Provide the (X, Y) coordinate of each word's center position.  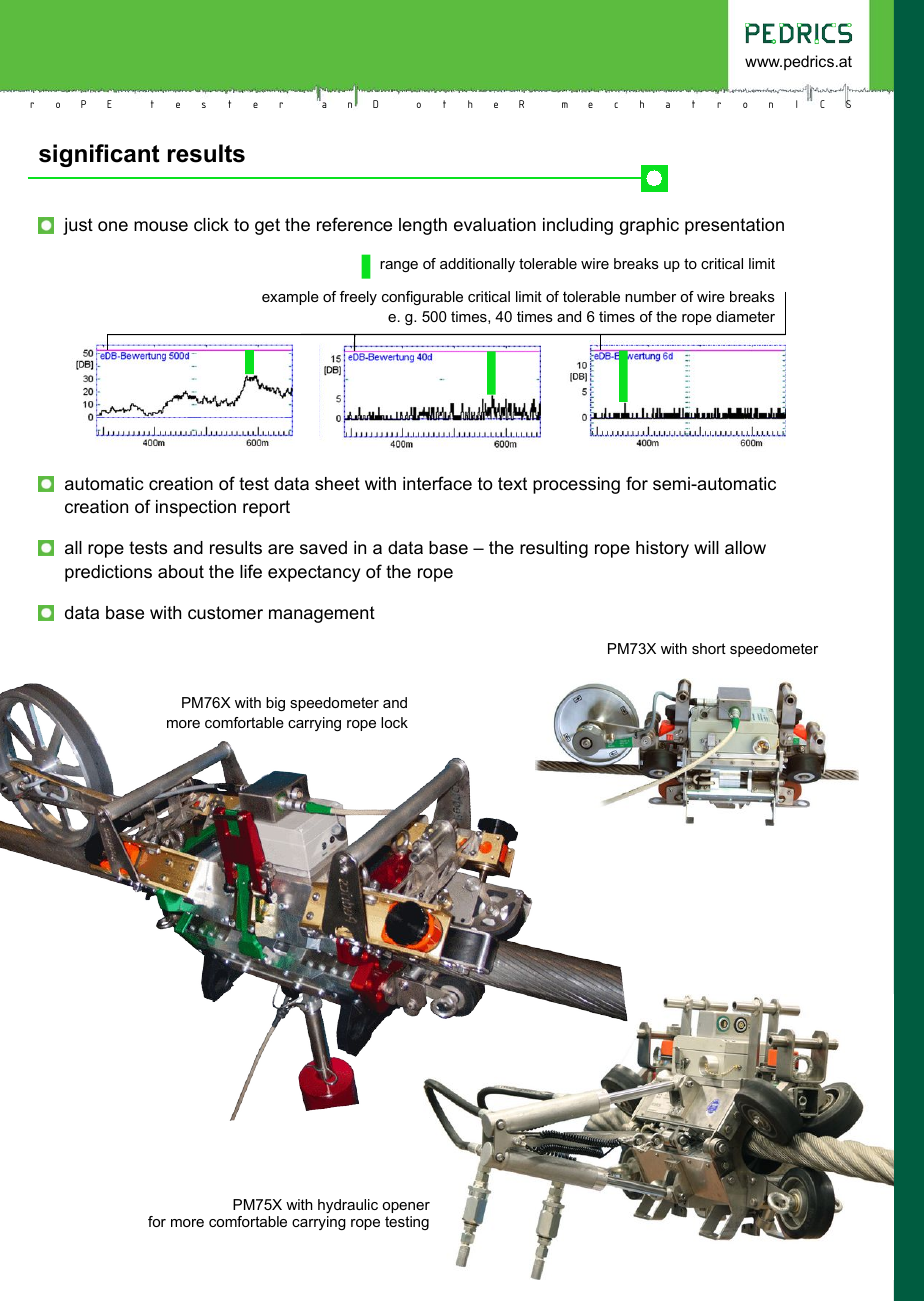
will (706, 547)
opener (406, 1207)
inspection (196, 508)
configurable (422, 298)
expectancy (314, 573)
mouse (161, 226)
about (181, 571)
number (650, 296)
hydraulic (348, 1206)
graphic (649, 226)
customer (225, 613)
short (709, 648)
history (662, 549)
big (275, 704)
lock (394, 722)
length (423, 226)
